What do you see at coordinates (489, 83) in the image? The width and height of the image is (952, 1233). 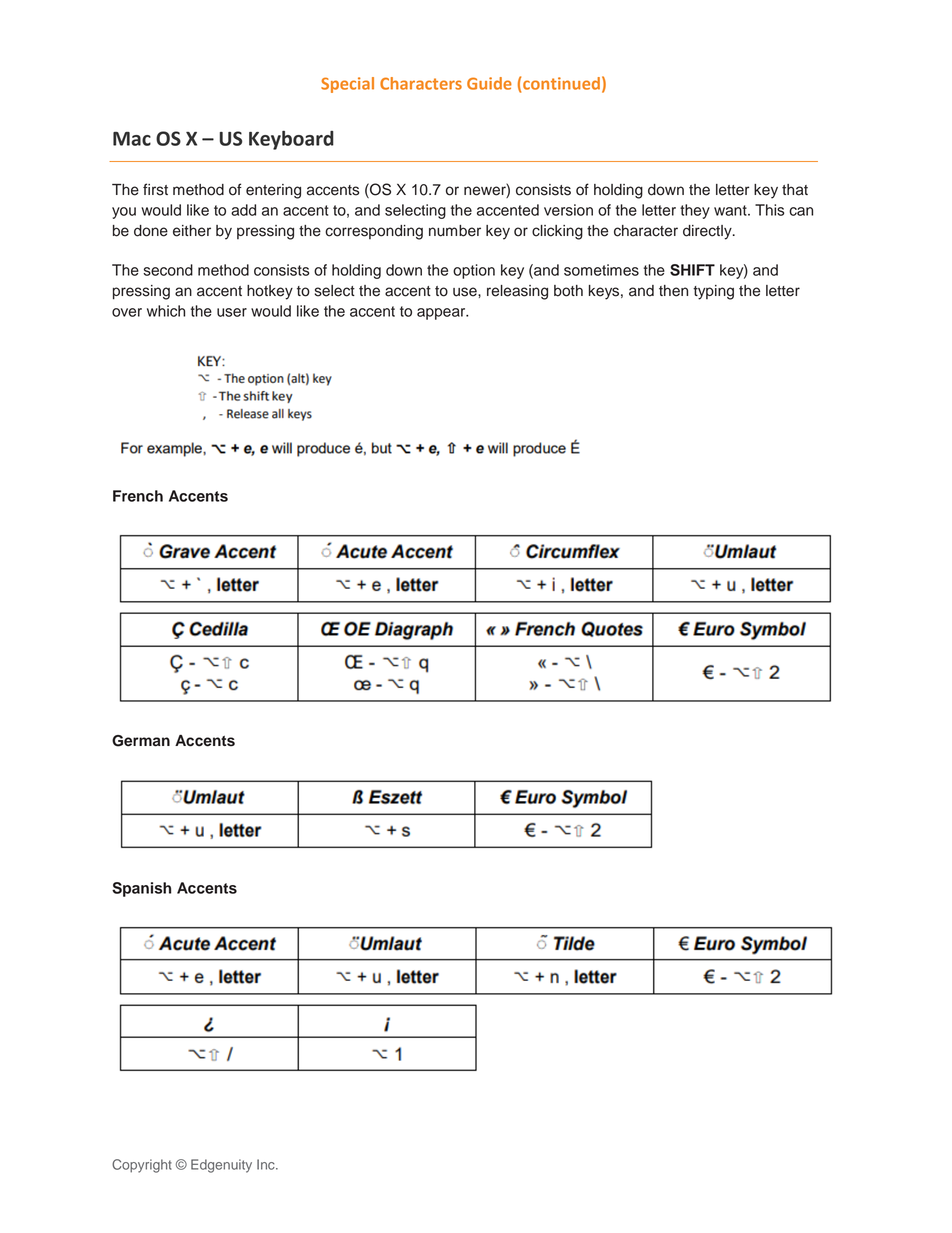 I see `Guide` at bounding box center [489, 83].
